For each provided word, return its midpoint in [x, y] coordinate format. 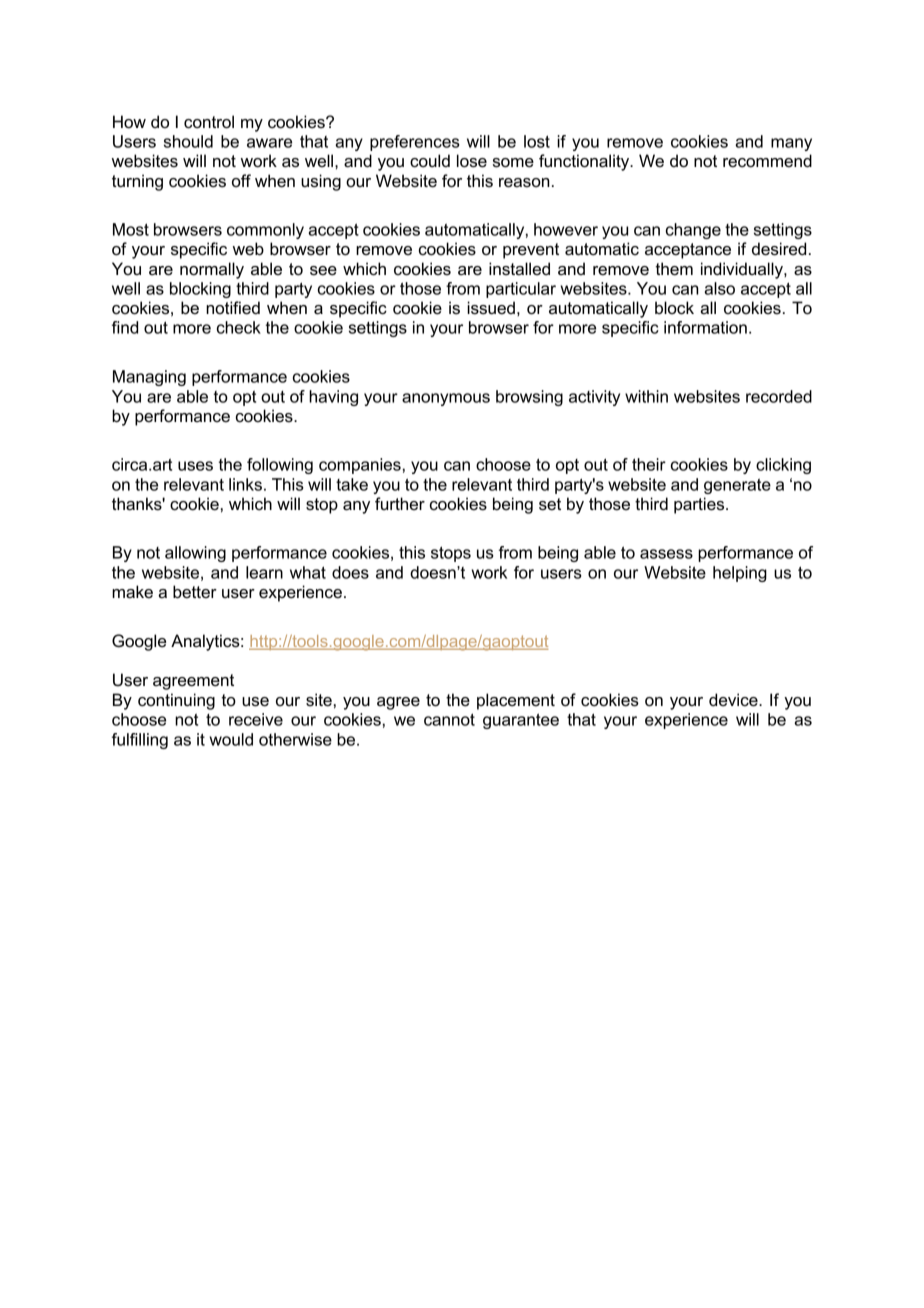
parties [700, 505]
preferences [415, 143]
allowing [195, 554]
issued [491, 308]
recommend [767, 161]
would [231, 739]
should [188, 141]
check [239, 327]
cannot [449, 719]
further [400, 503]
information [705, 327]
